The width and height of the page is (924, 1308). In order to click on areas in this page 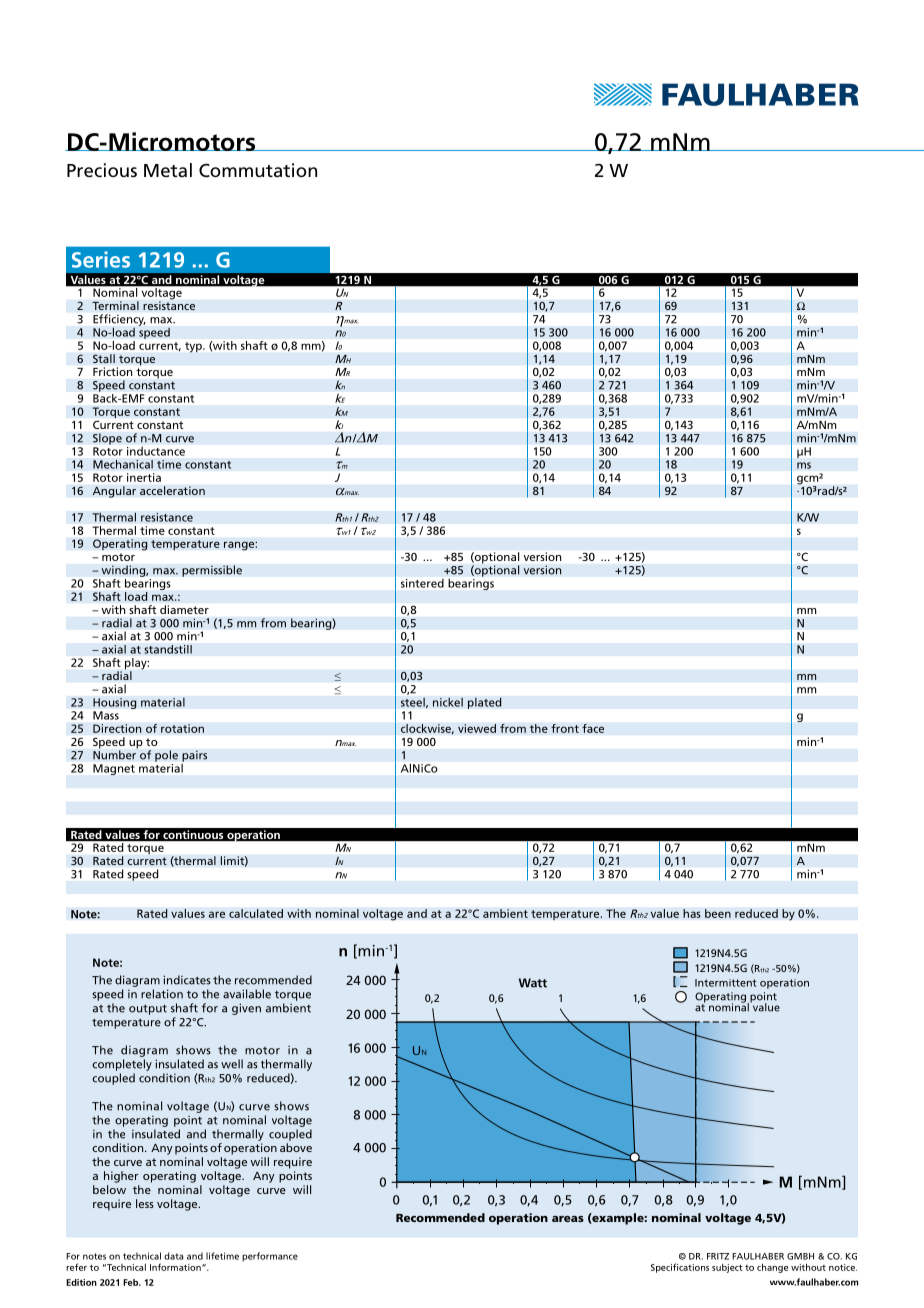, I will do `click(568, 1219)`.
